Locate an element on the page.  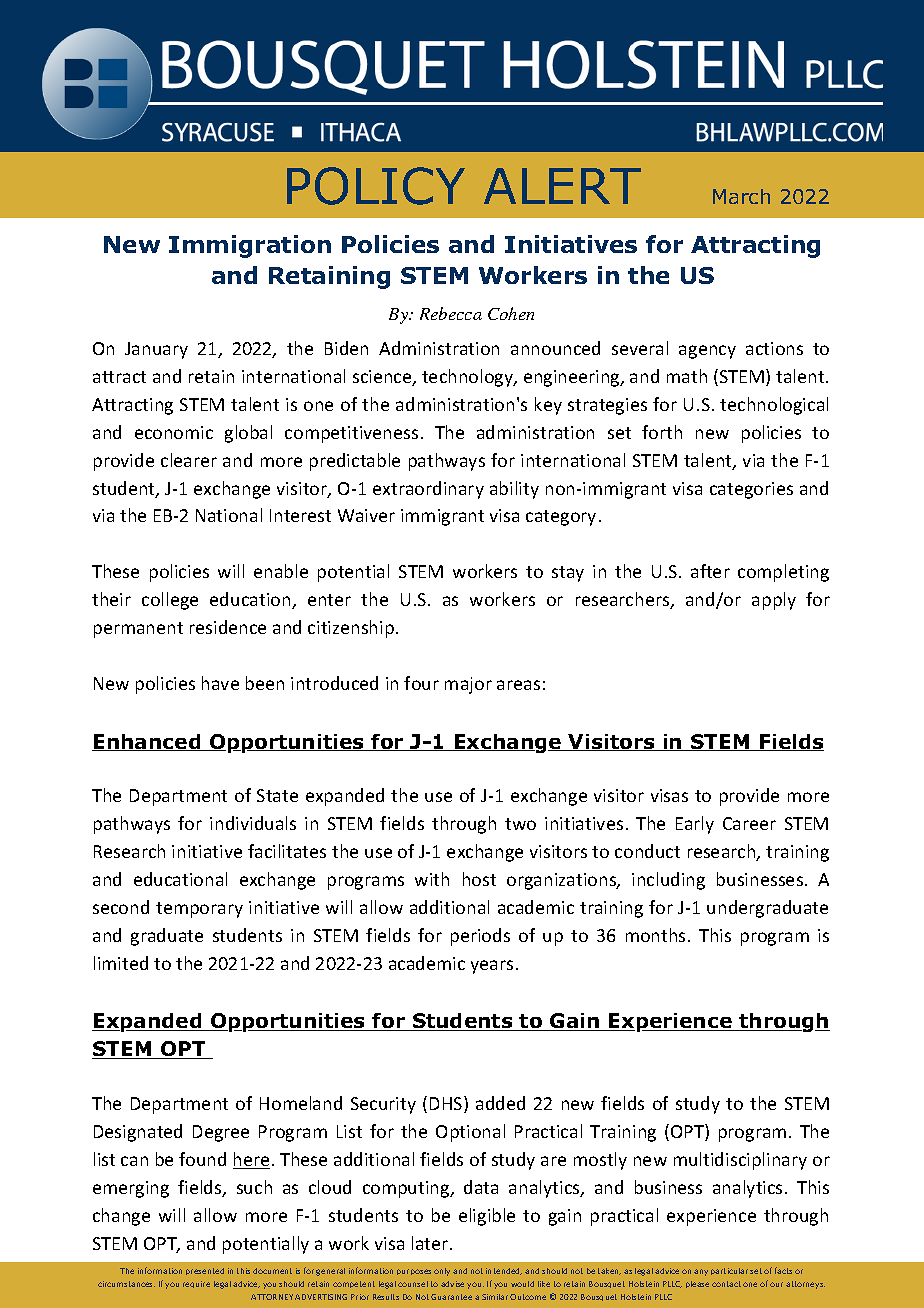
presented is located at coordinates (205, 1271).
